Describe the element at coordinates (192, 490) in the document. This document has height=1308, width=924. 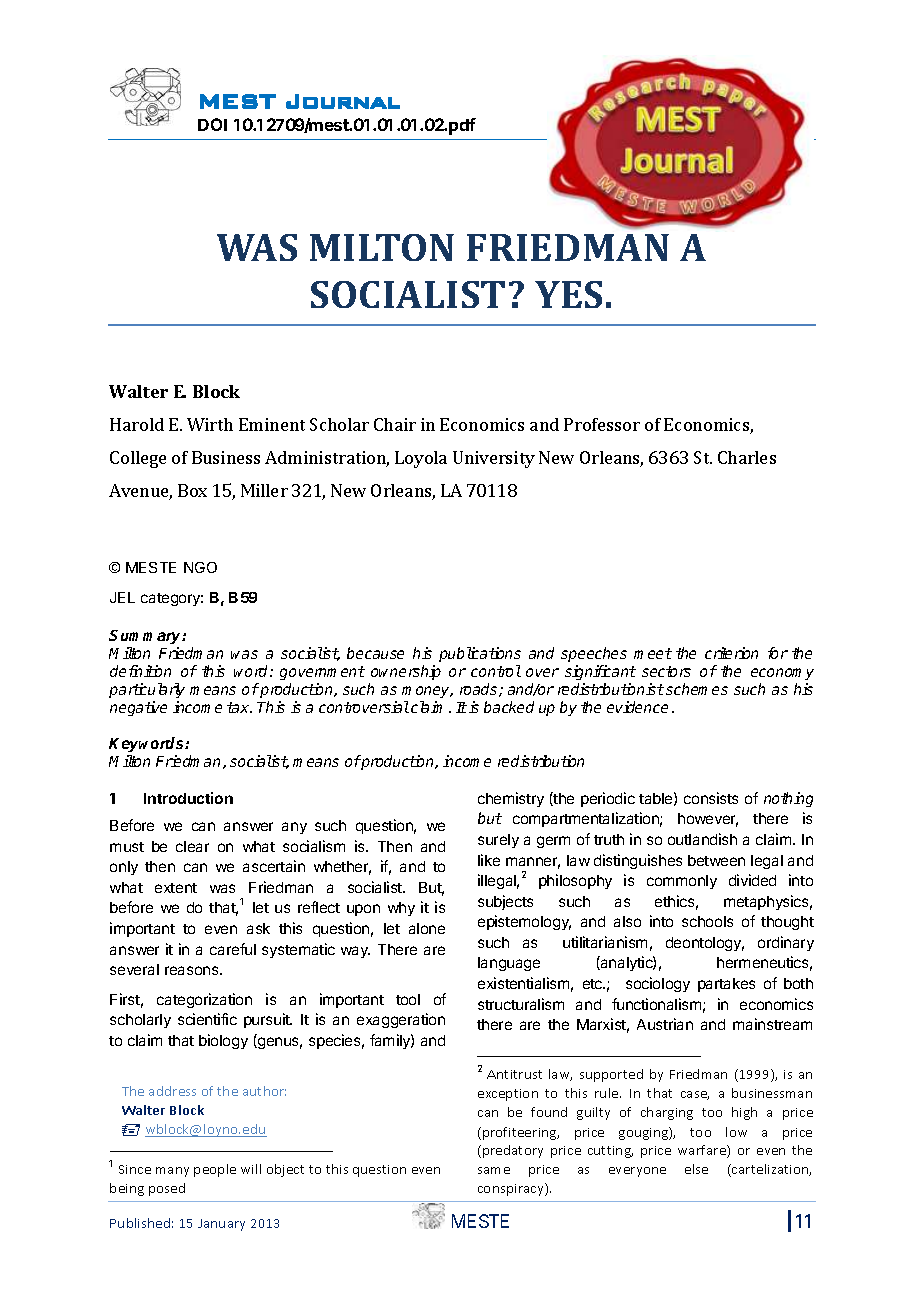
I see `Box` at that location.
